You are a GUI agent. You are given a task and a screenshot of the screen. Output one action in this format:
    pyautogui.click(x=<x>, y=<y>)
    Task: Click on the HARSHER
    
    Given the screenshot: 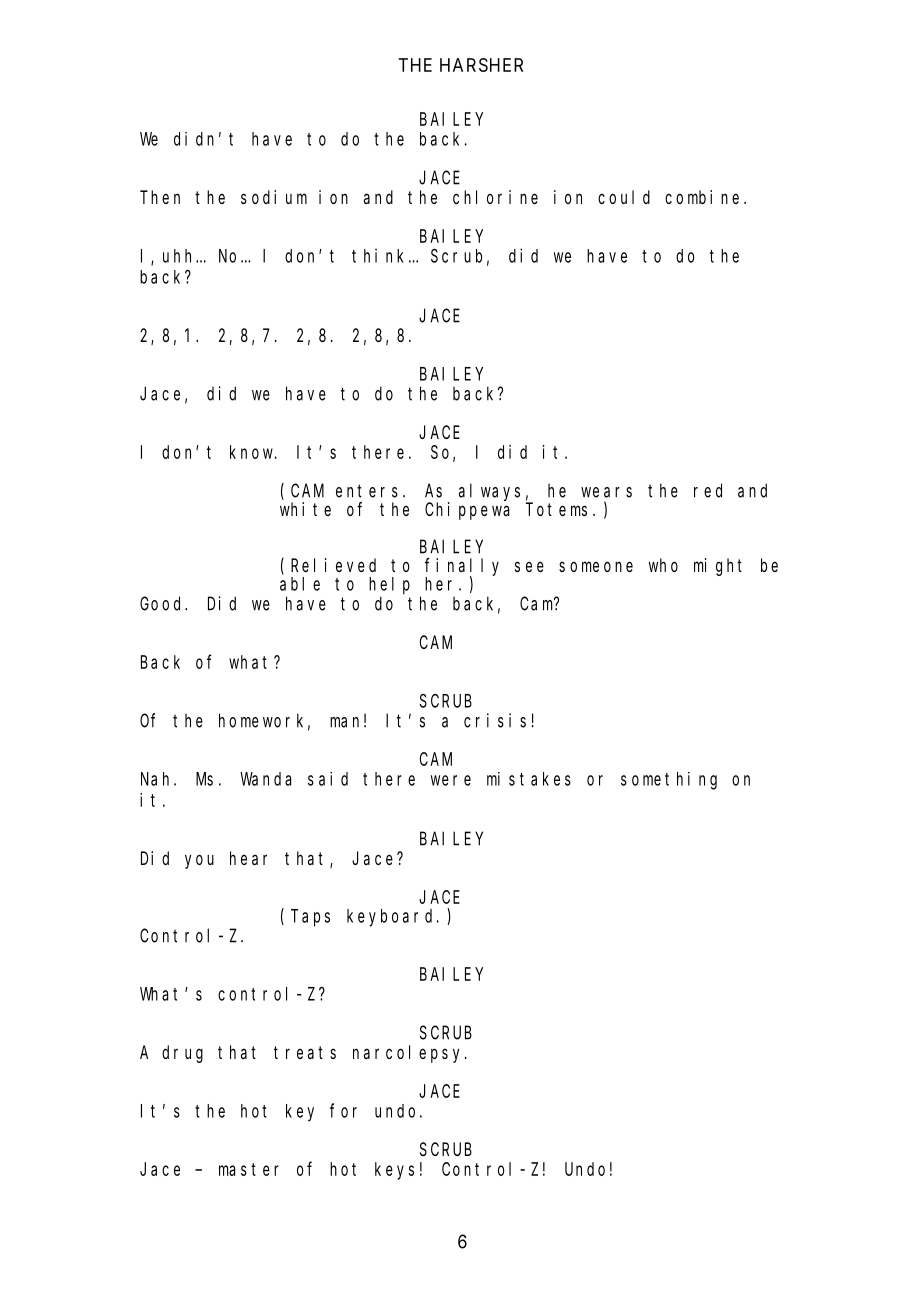 What is the action you would take?
    pyautogui.click(x=481, y=65)
